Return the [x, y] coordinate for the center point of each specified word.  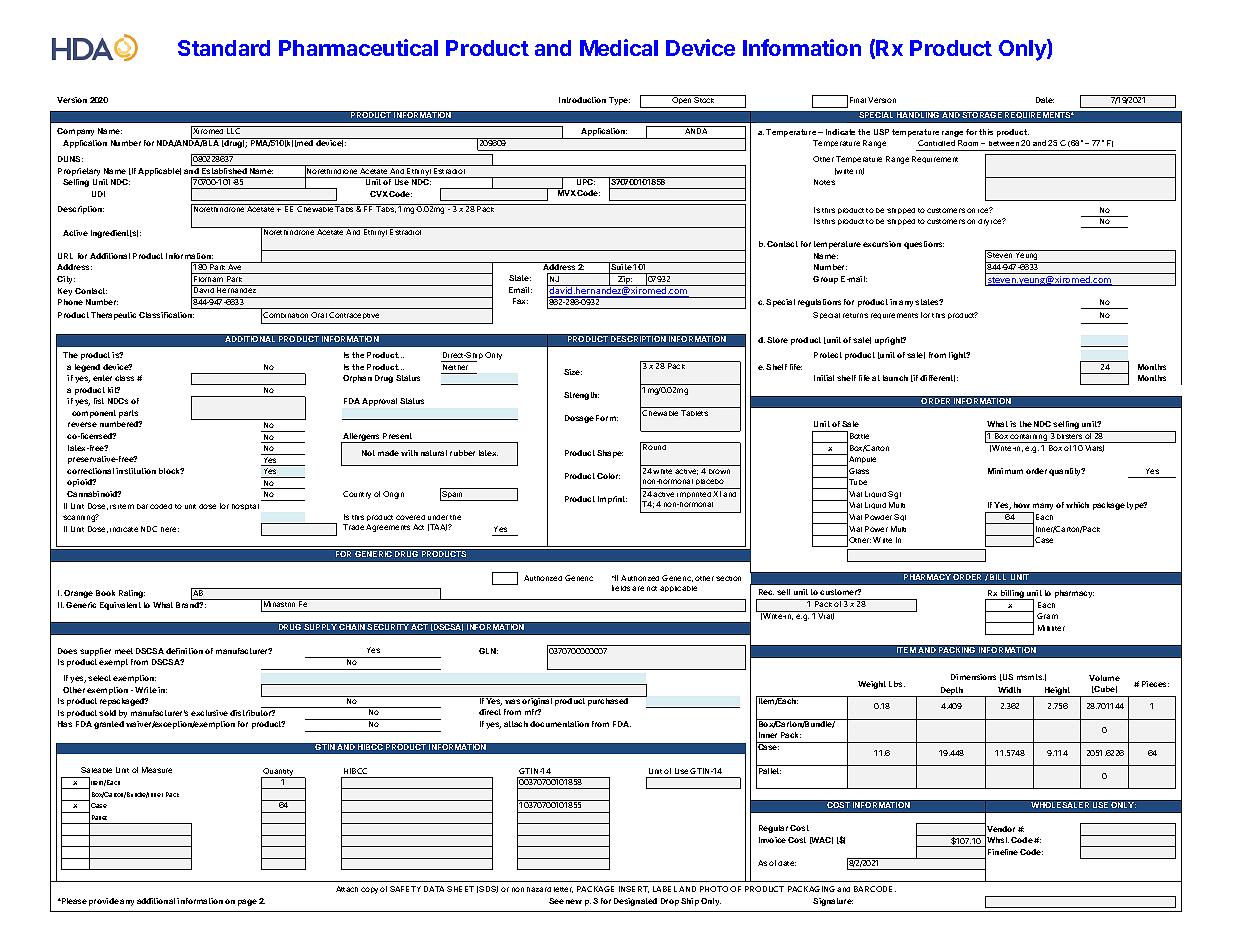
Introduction [582, 100]
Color [608, 476]
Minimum [1005, 471]
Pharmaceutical [358, 47]
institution [136, 471]
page [247, 902]
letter [563, 890]
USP [881, 132]
